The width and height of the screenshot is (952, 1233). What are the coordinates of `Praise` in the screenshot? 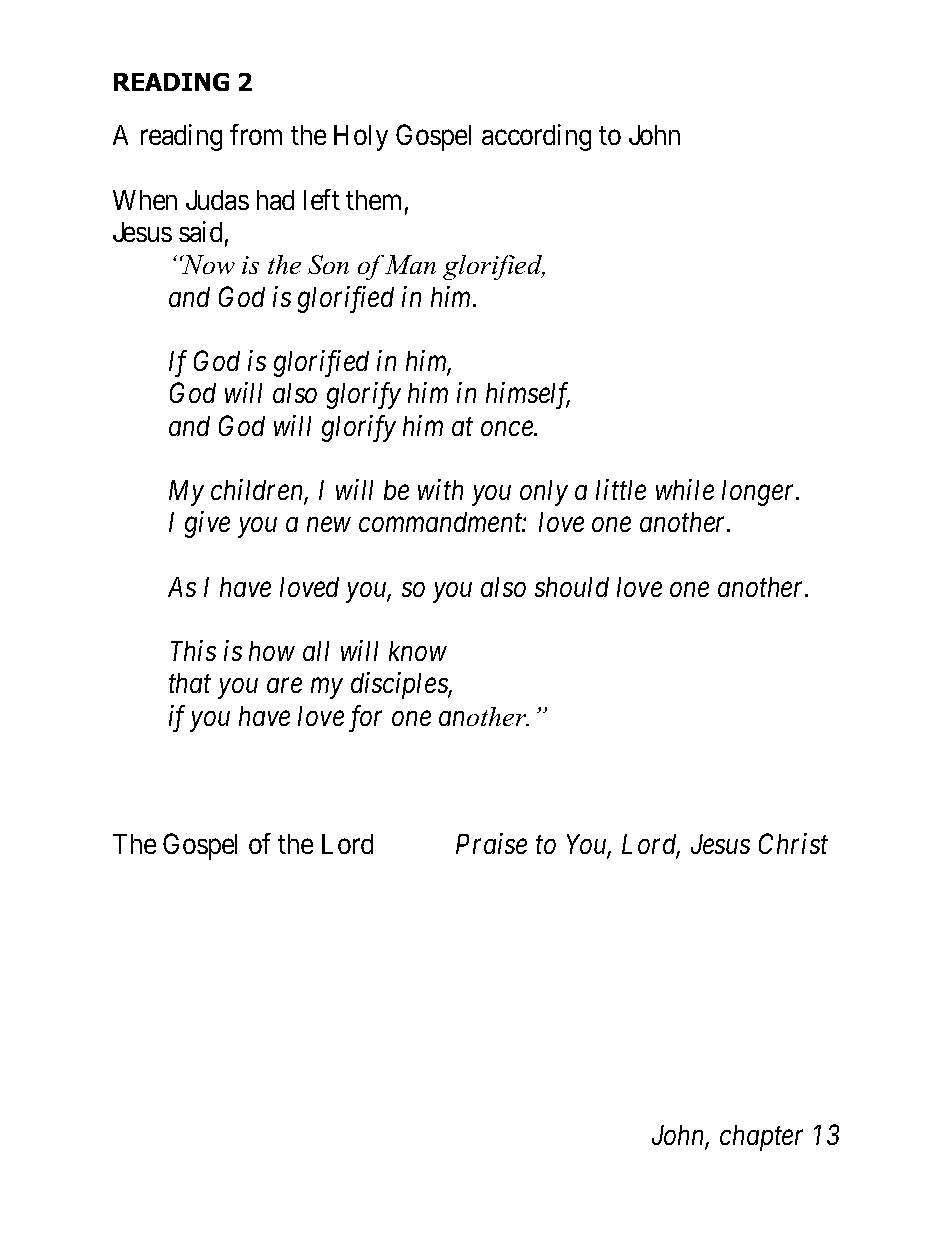 It's located at (491, 844).
